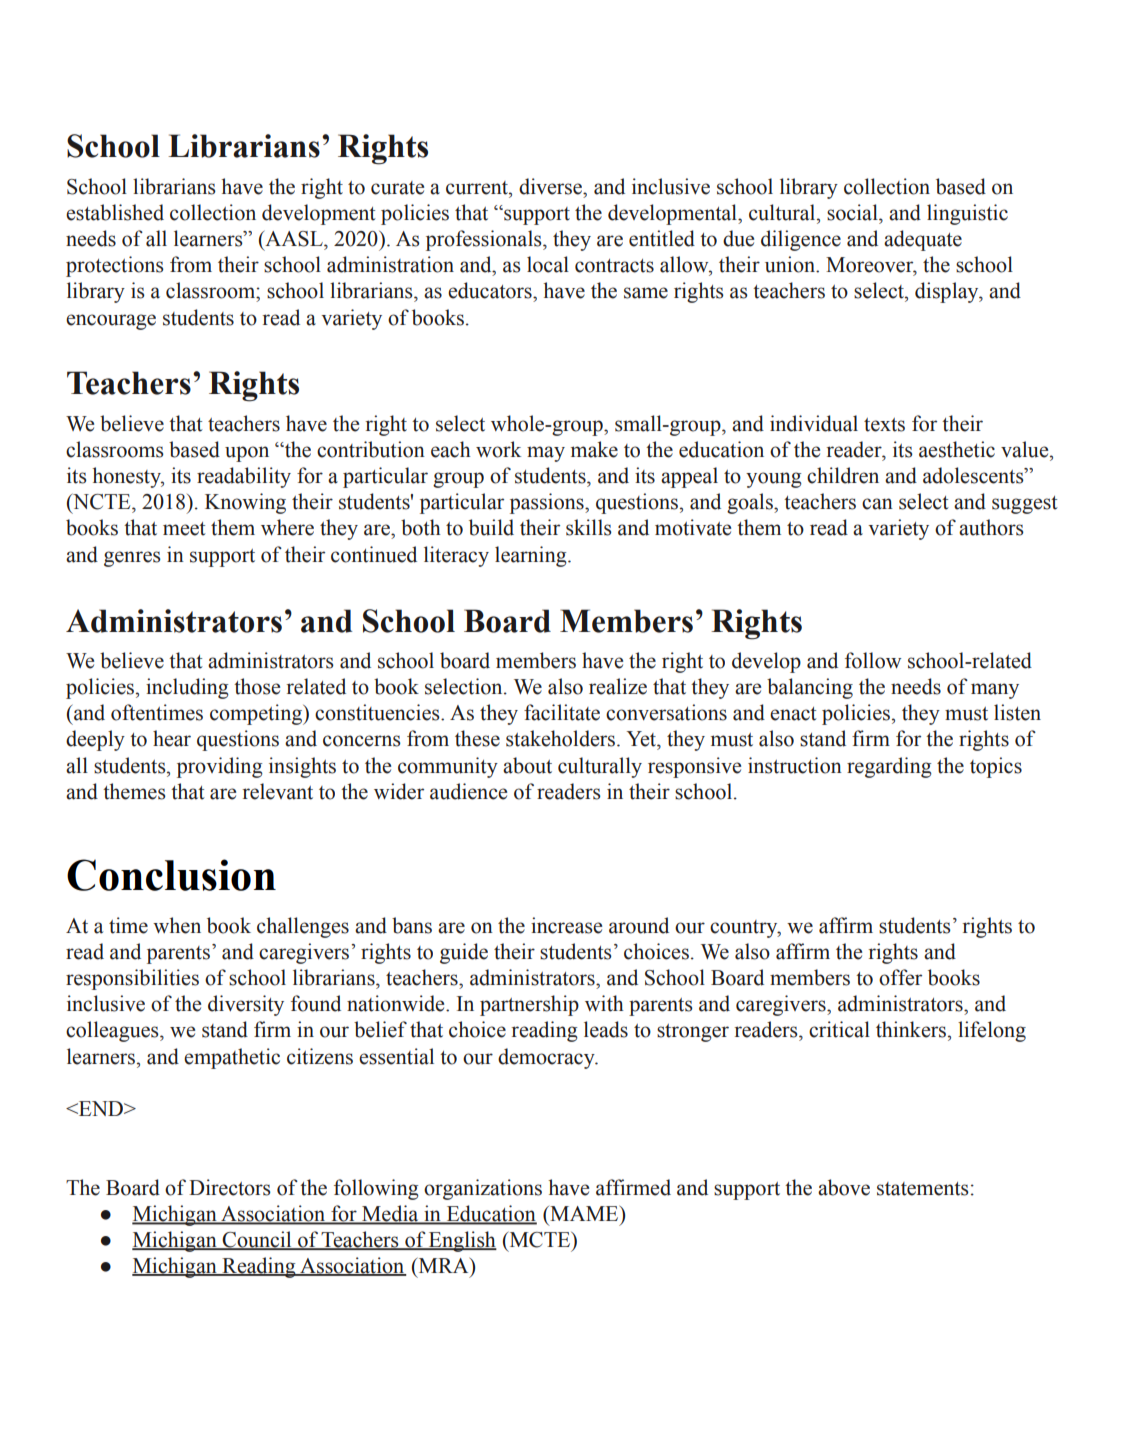  What do you see at coordinates (889, 767) in the document?
I see `regarding` at bounding box center [889, 767].
